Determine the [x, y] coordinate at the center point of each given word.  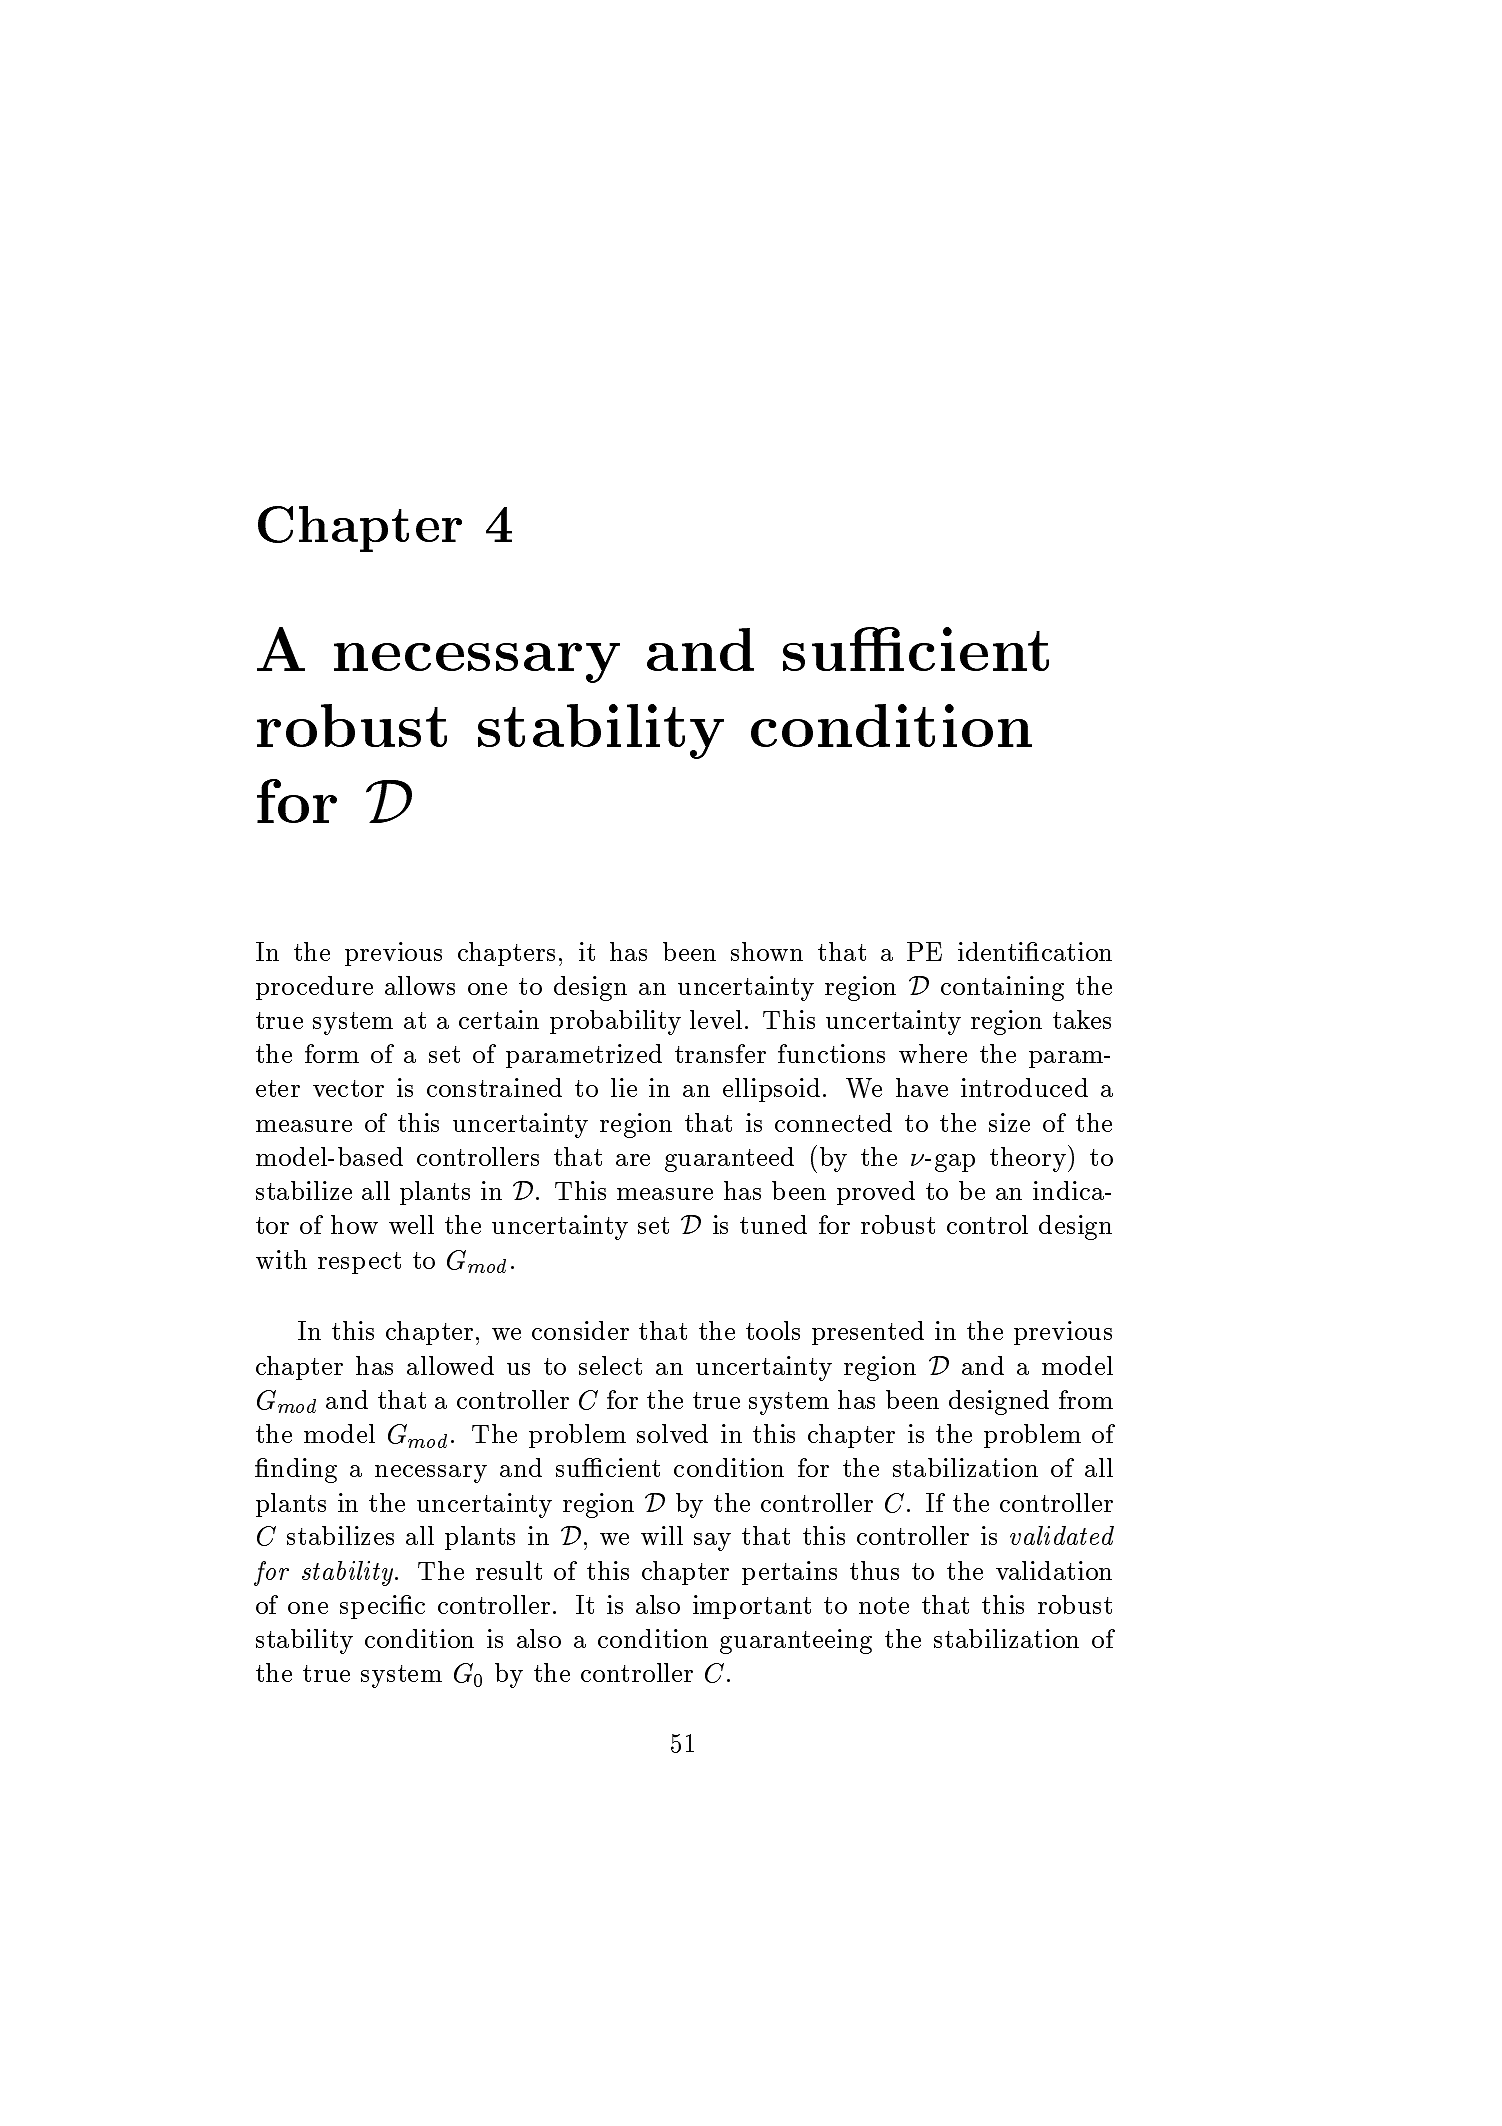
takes [1082, 1019]
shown [767, 951]
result [509, 1570]
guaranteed [729, 1159]
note [884, 1605]
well [411, 1224]
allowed [450, 1365]
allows [420, 985]
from [1086, 1399]
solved [672, 1433]
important [752, 1607]
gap [955, 1163]
